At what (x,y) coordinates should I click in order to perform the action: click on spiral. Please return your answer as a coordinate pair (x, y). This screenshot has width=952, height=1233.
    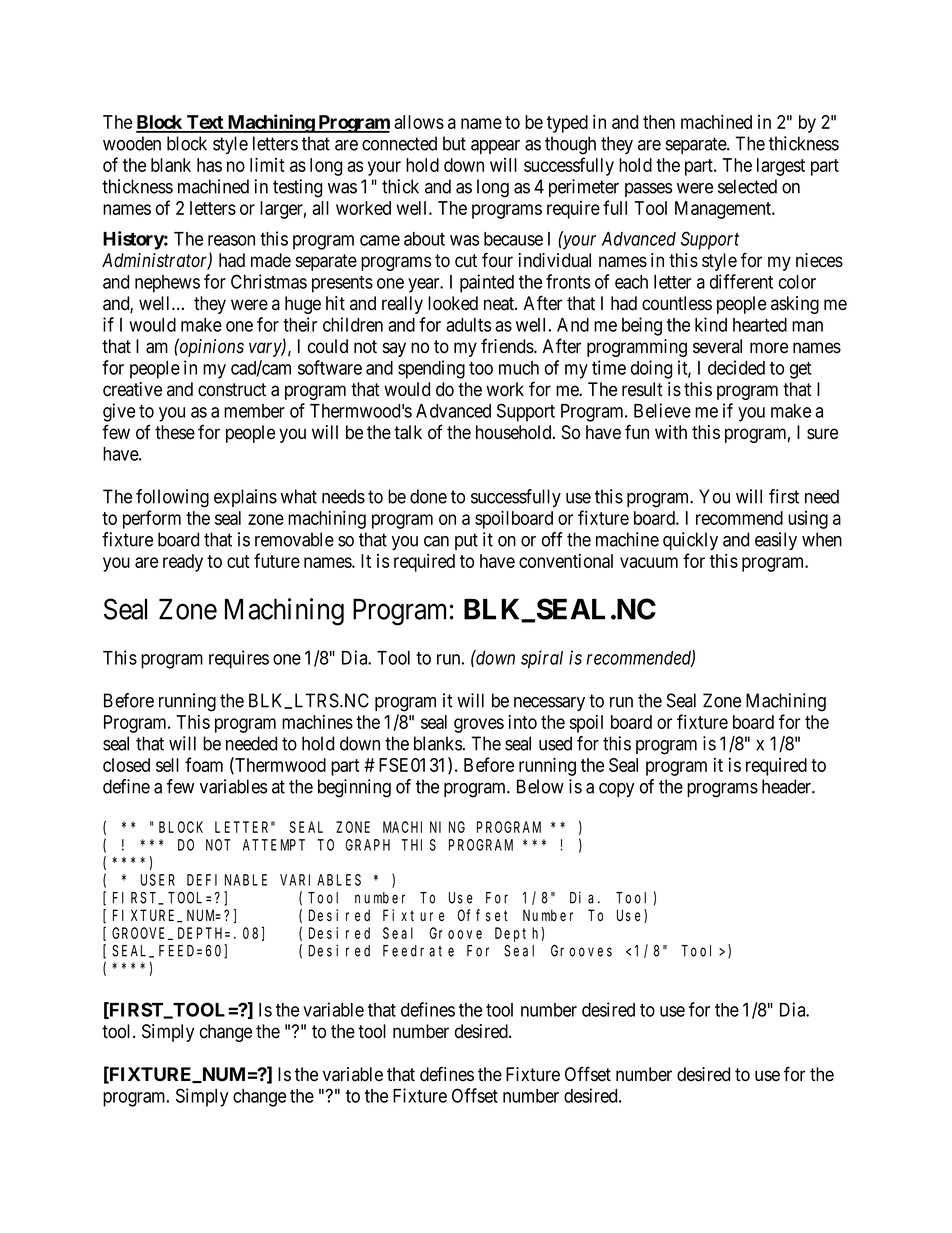
    Looking at the image, I should click on (542, 659).
